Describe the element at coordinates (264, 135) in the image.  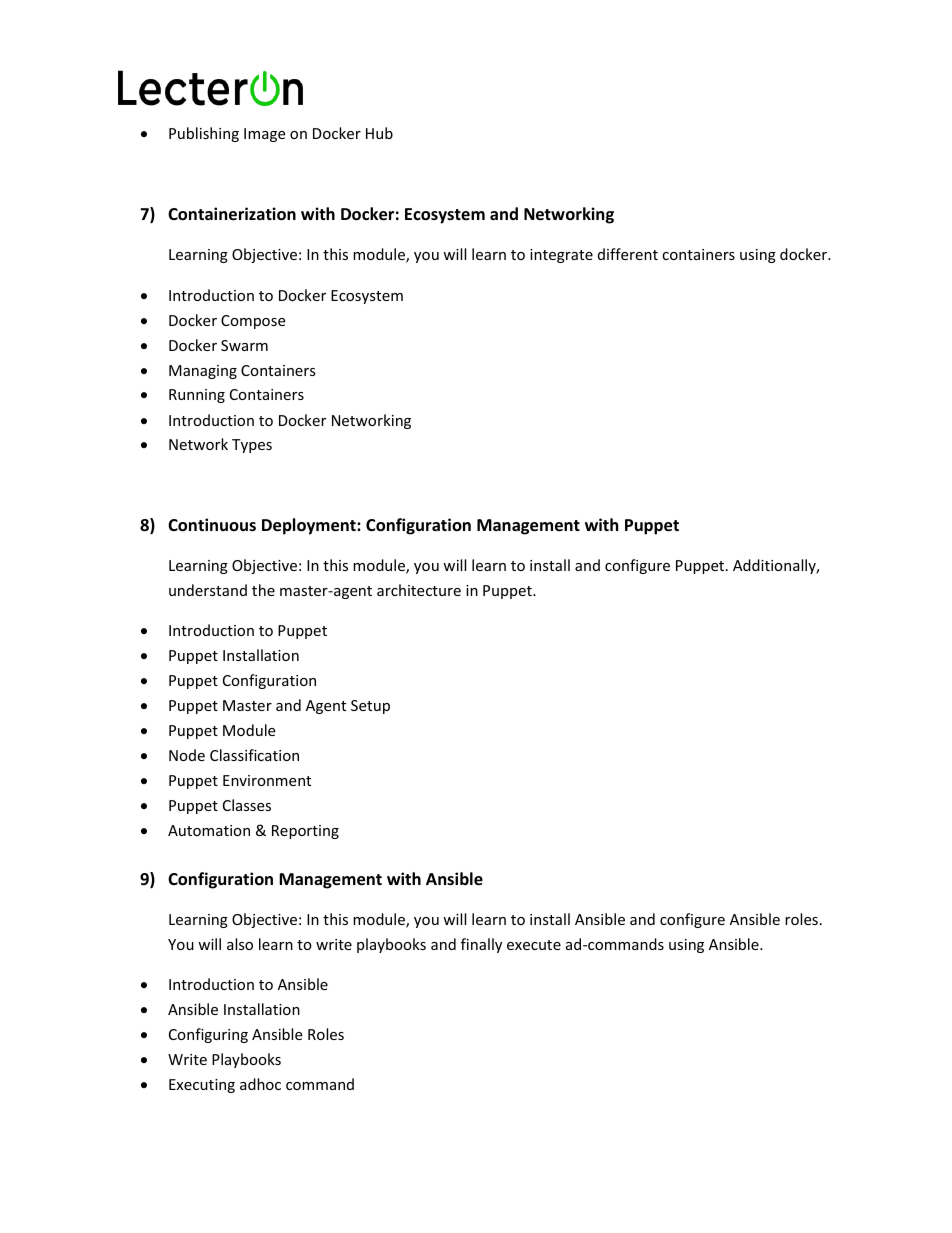
I see `Image` at that location.
